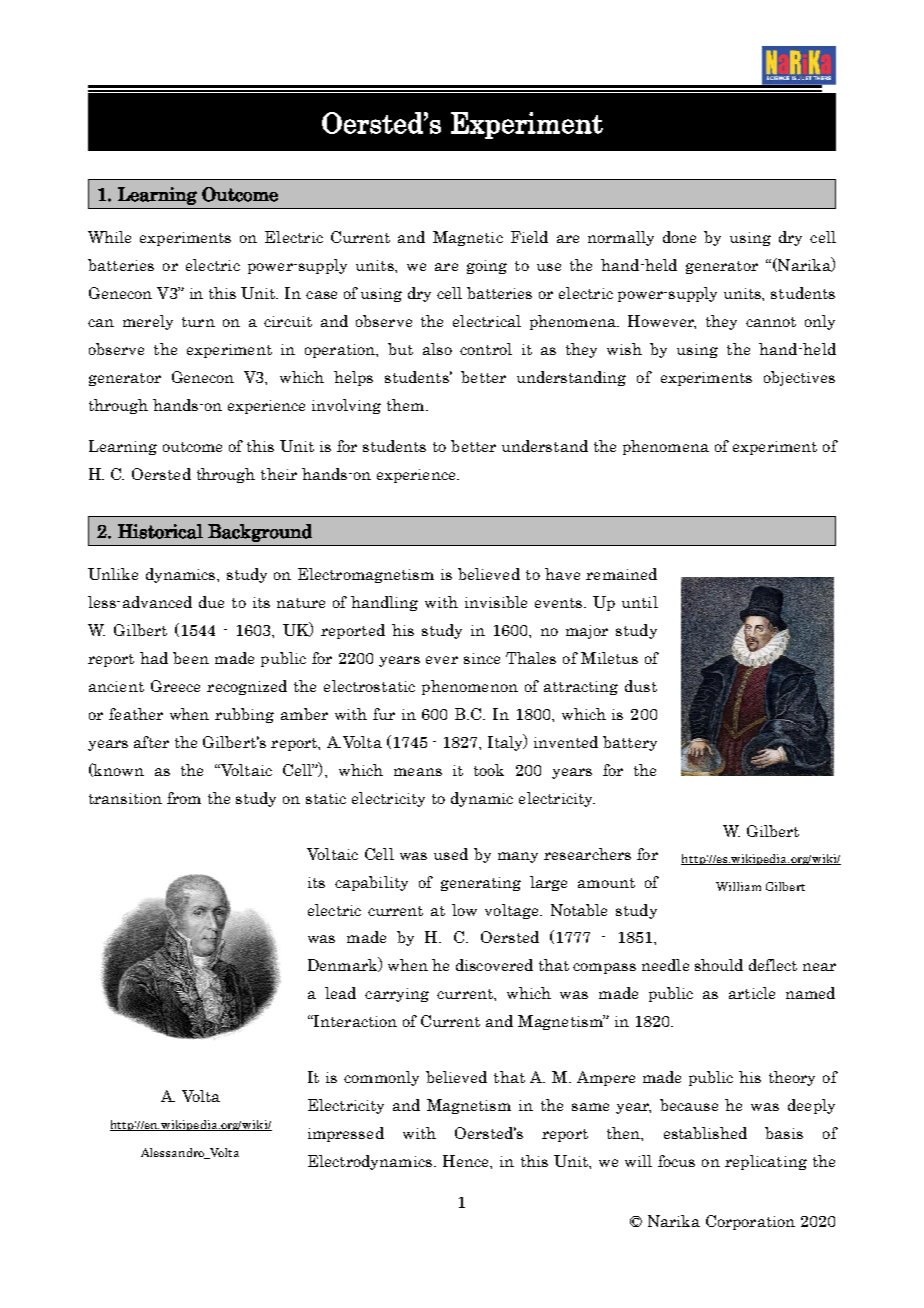 This page has width=924, height=1308. I want to click on should, so click(719, 965).
